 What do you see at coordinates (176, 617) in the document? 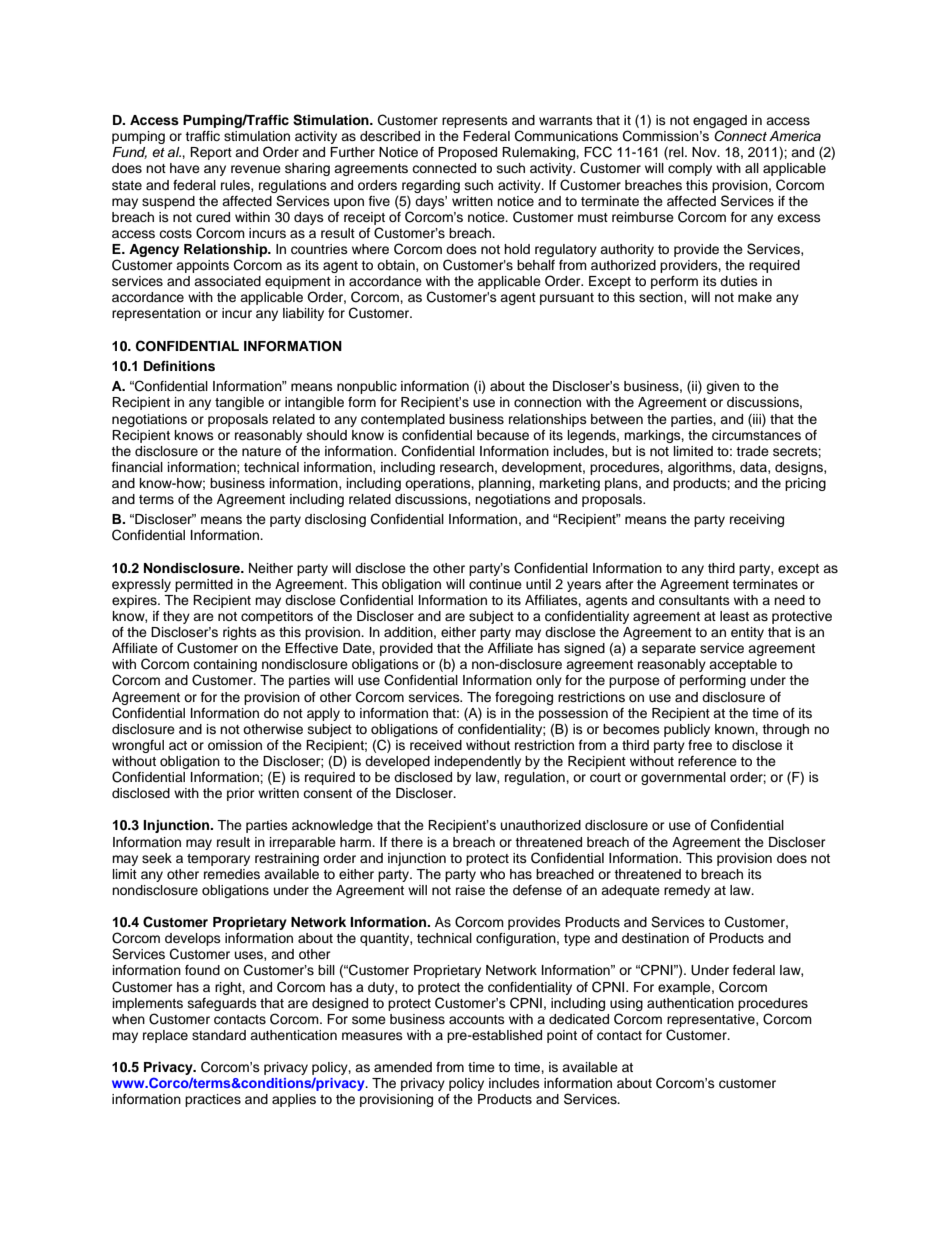
I see `they` at bounding box center [176, 617].
